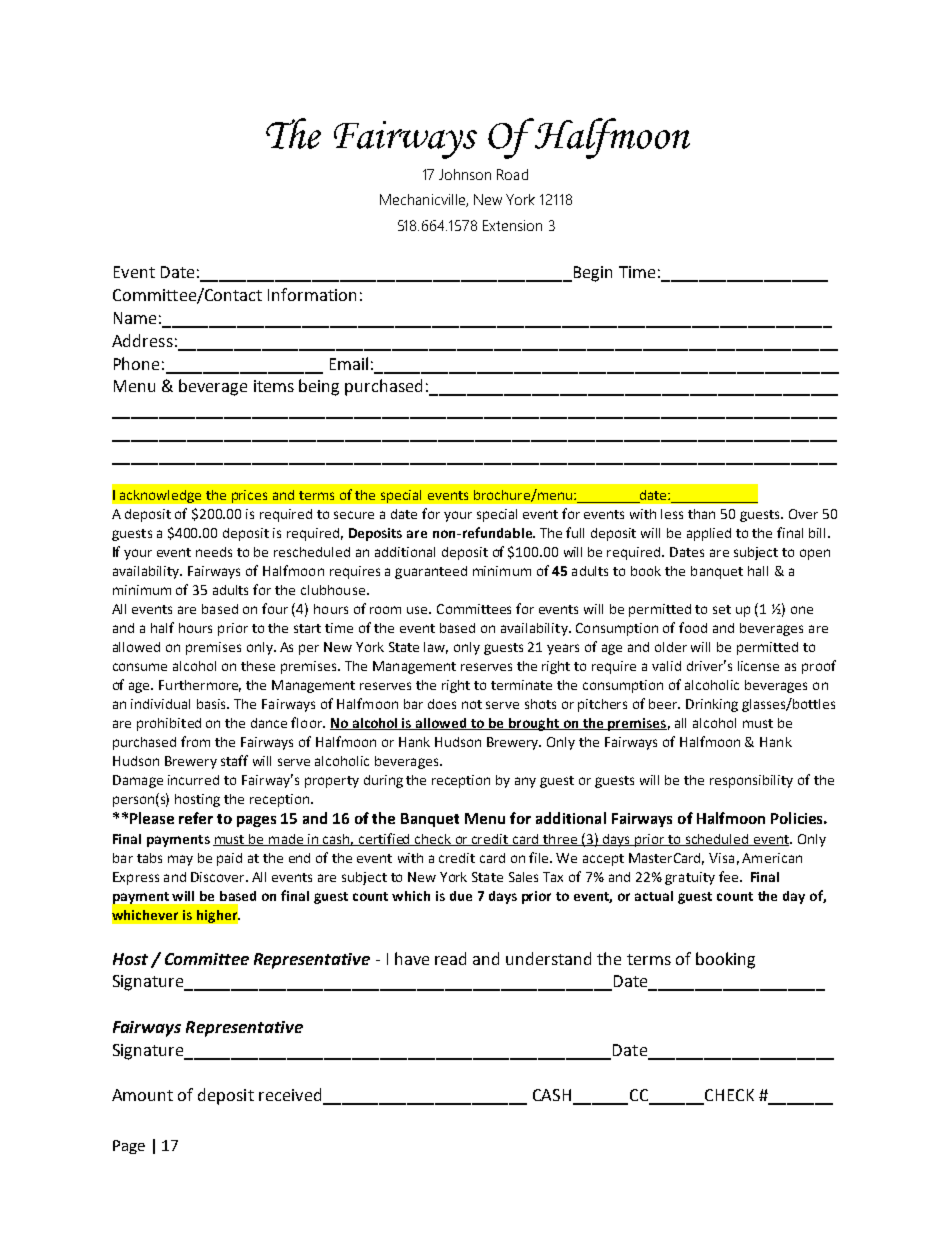 The height and width of the screenshot is (1233, 952). What do you see at coordinates (450, 958) in the screenshot?
I see `read` at bounding box center [450, 958].
